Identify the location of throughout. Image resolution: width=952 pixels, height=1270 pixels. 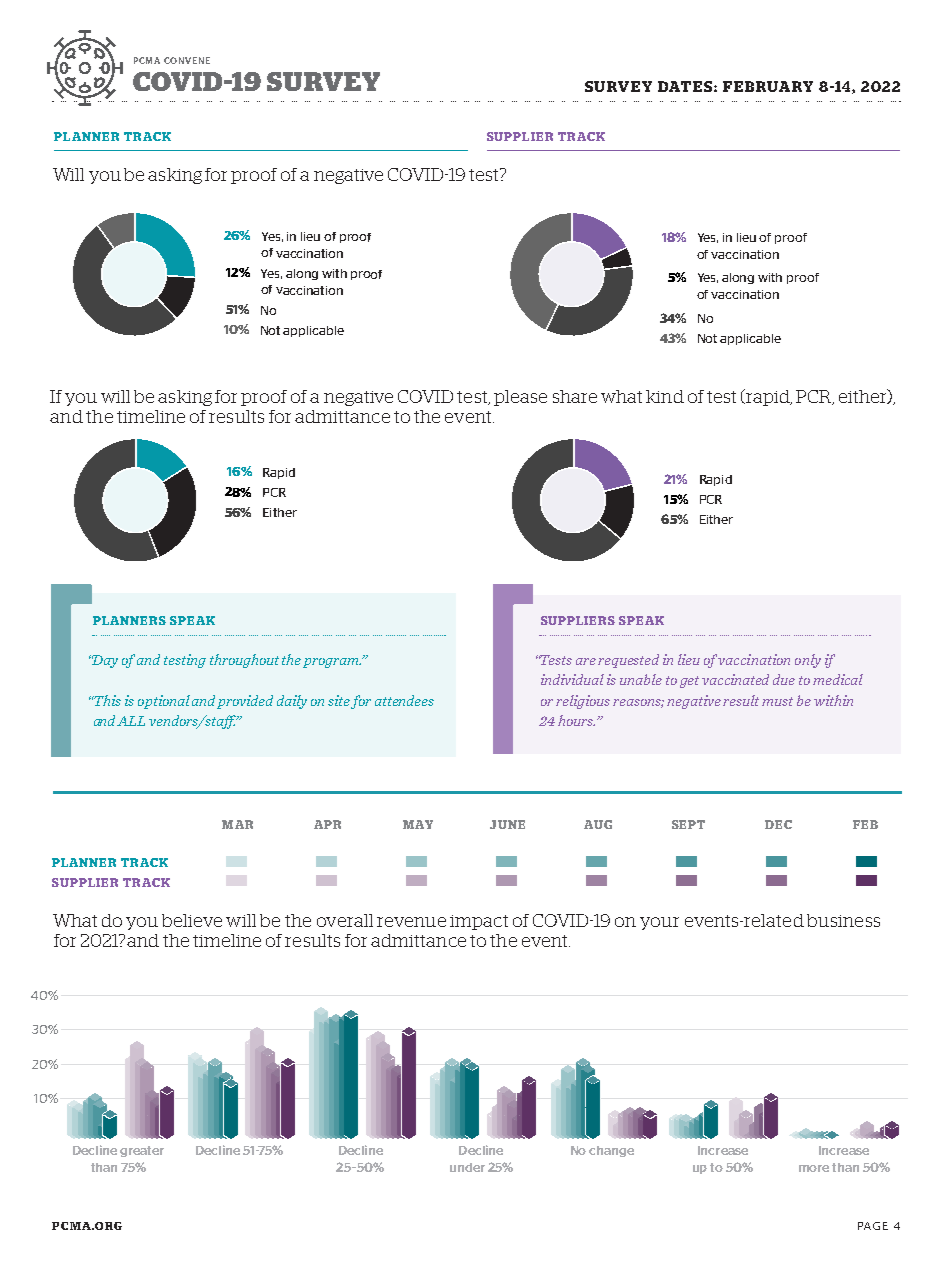
(244, 661).
